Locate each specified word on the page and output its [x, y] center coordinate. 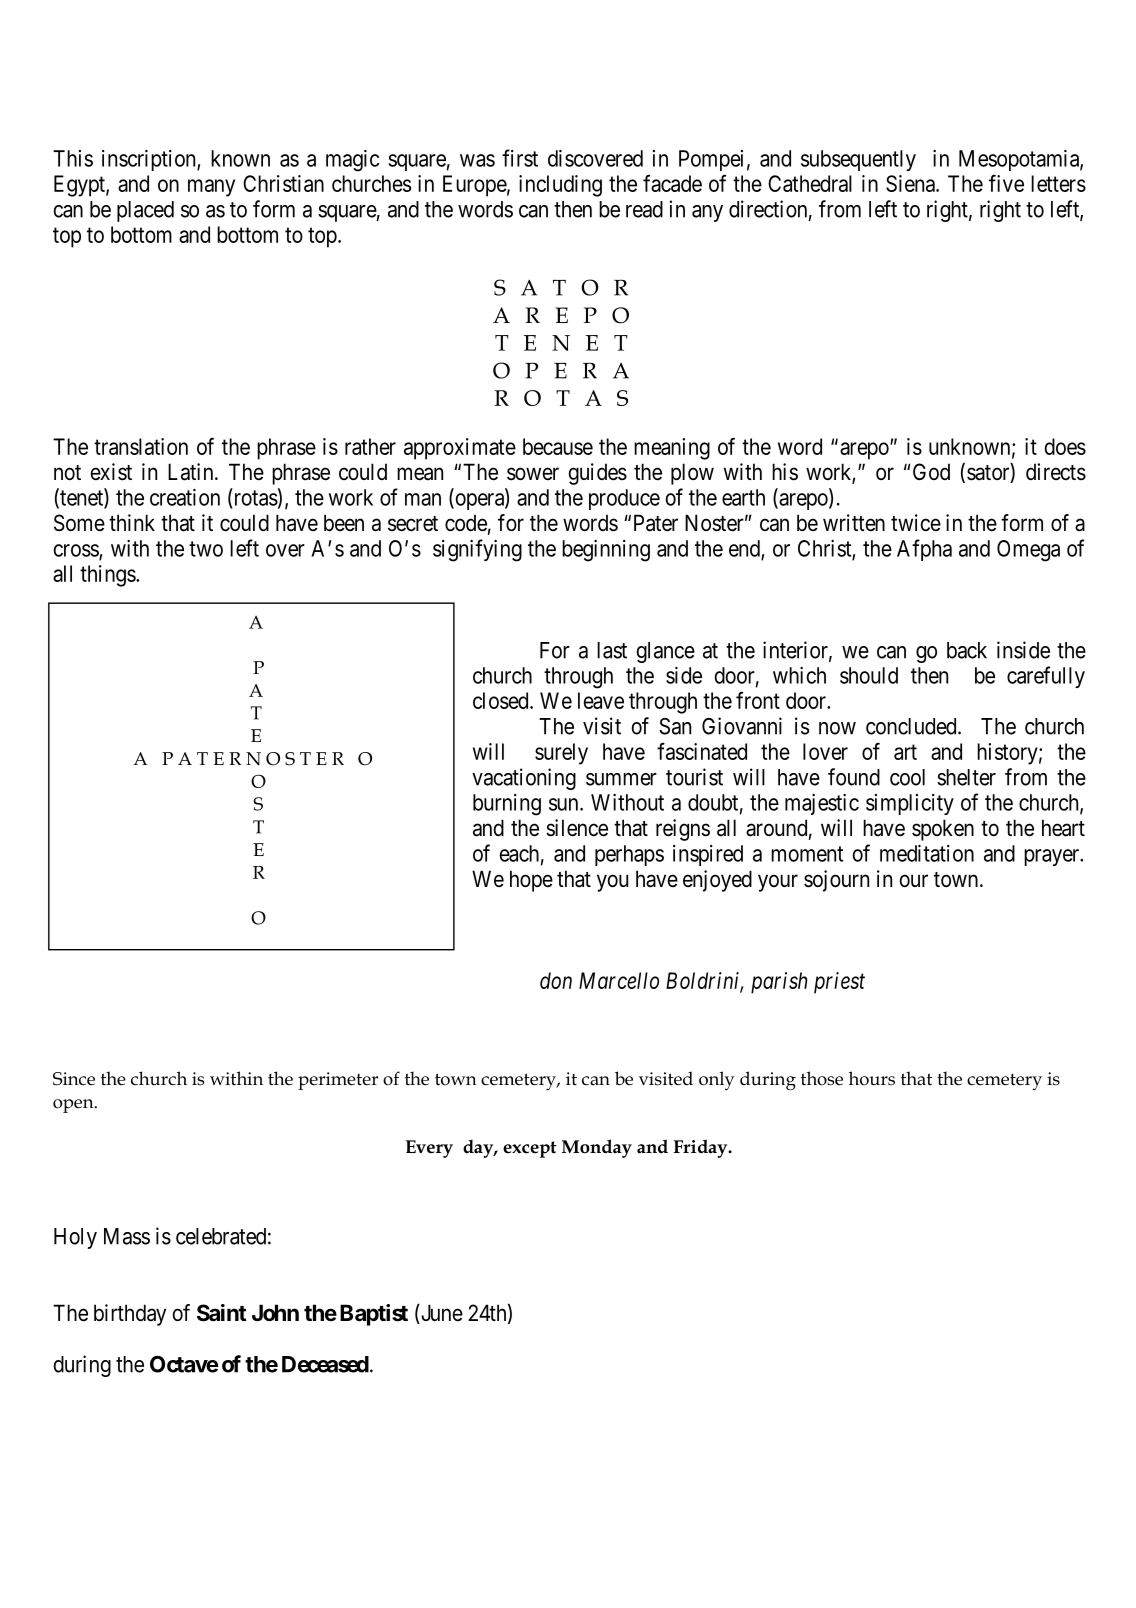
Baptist [374, 1315]
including [560, 186]
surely [561, 754]
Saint [221, 1313]
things [108, 576]
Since [74, 1079]
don [556, 980]
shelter [966, 777]
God [931, 471]
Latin [192, 472]
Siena [911, 183]
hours [872, 1078]
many [211, 188]
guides [597, 474]
